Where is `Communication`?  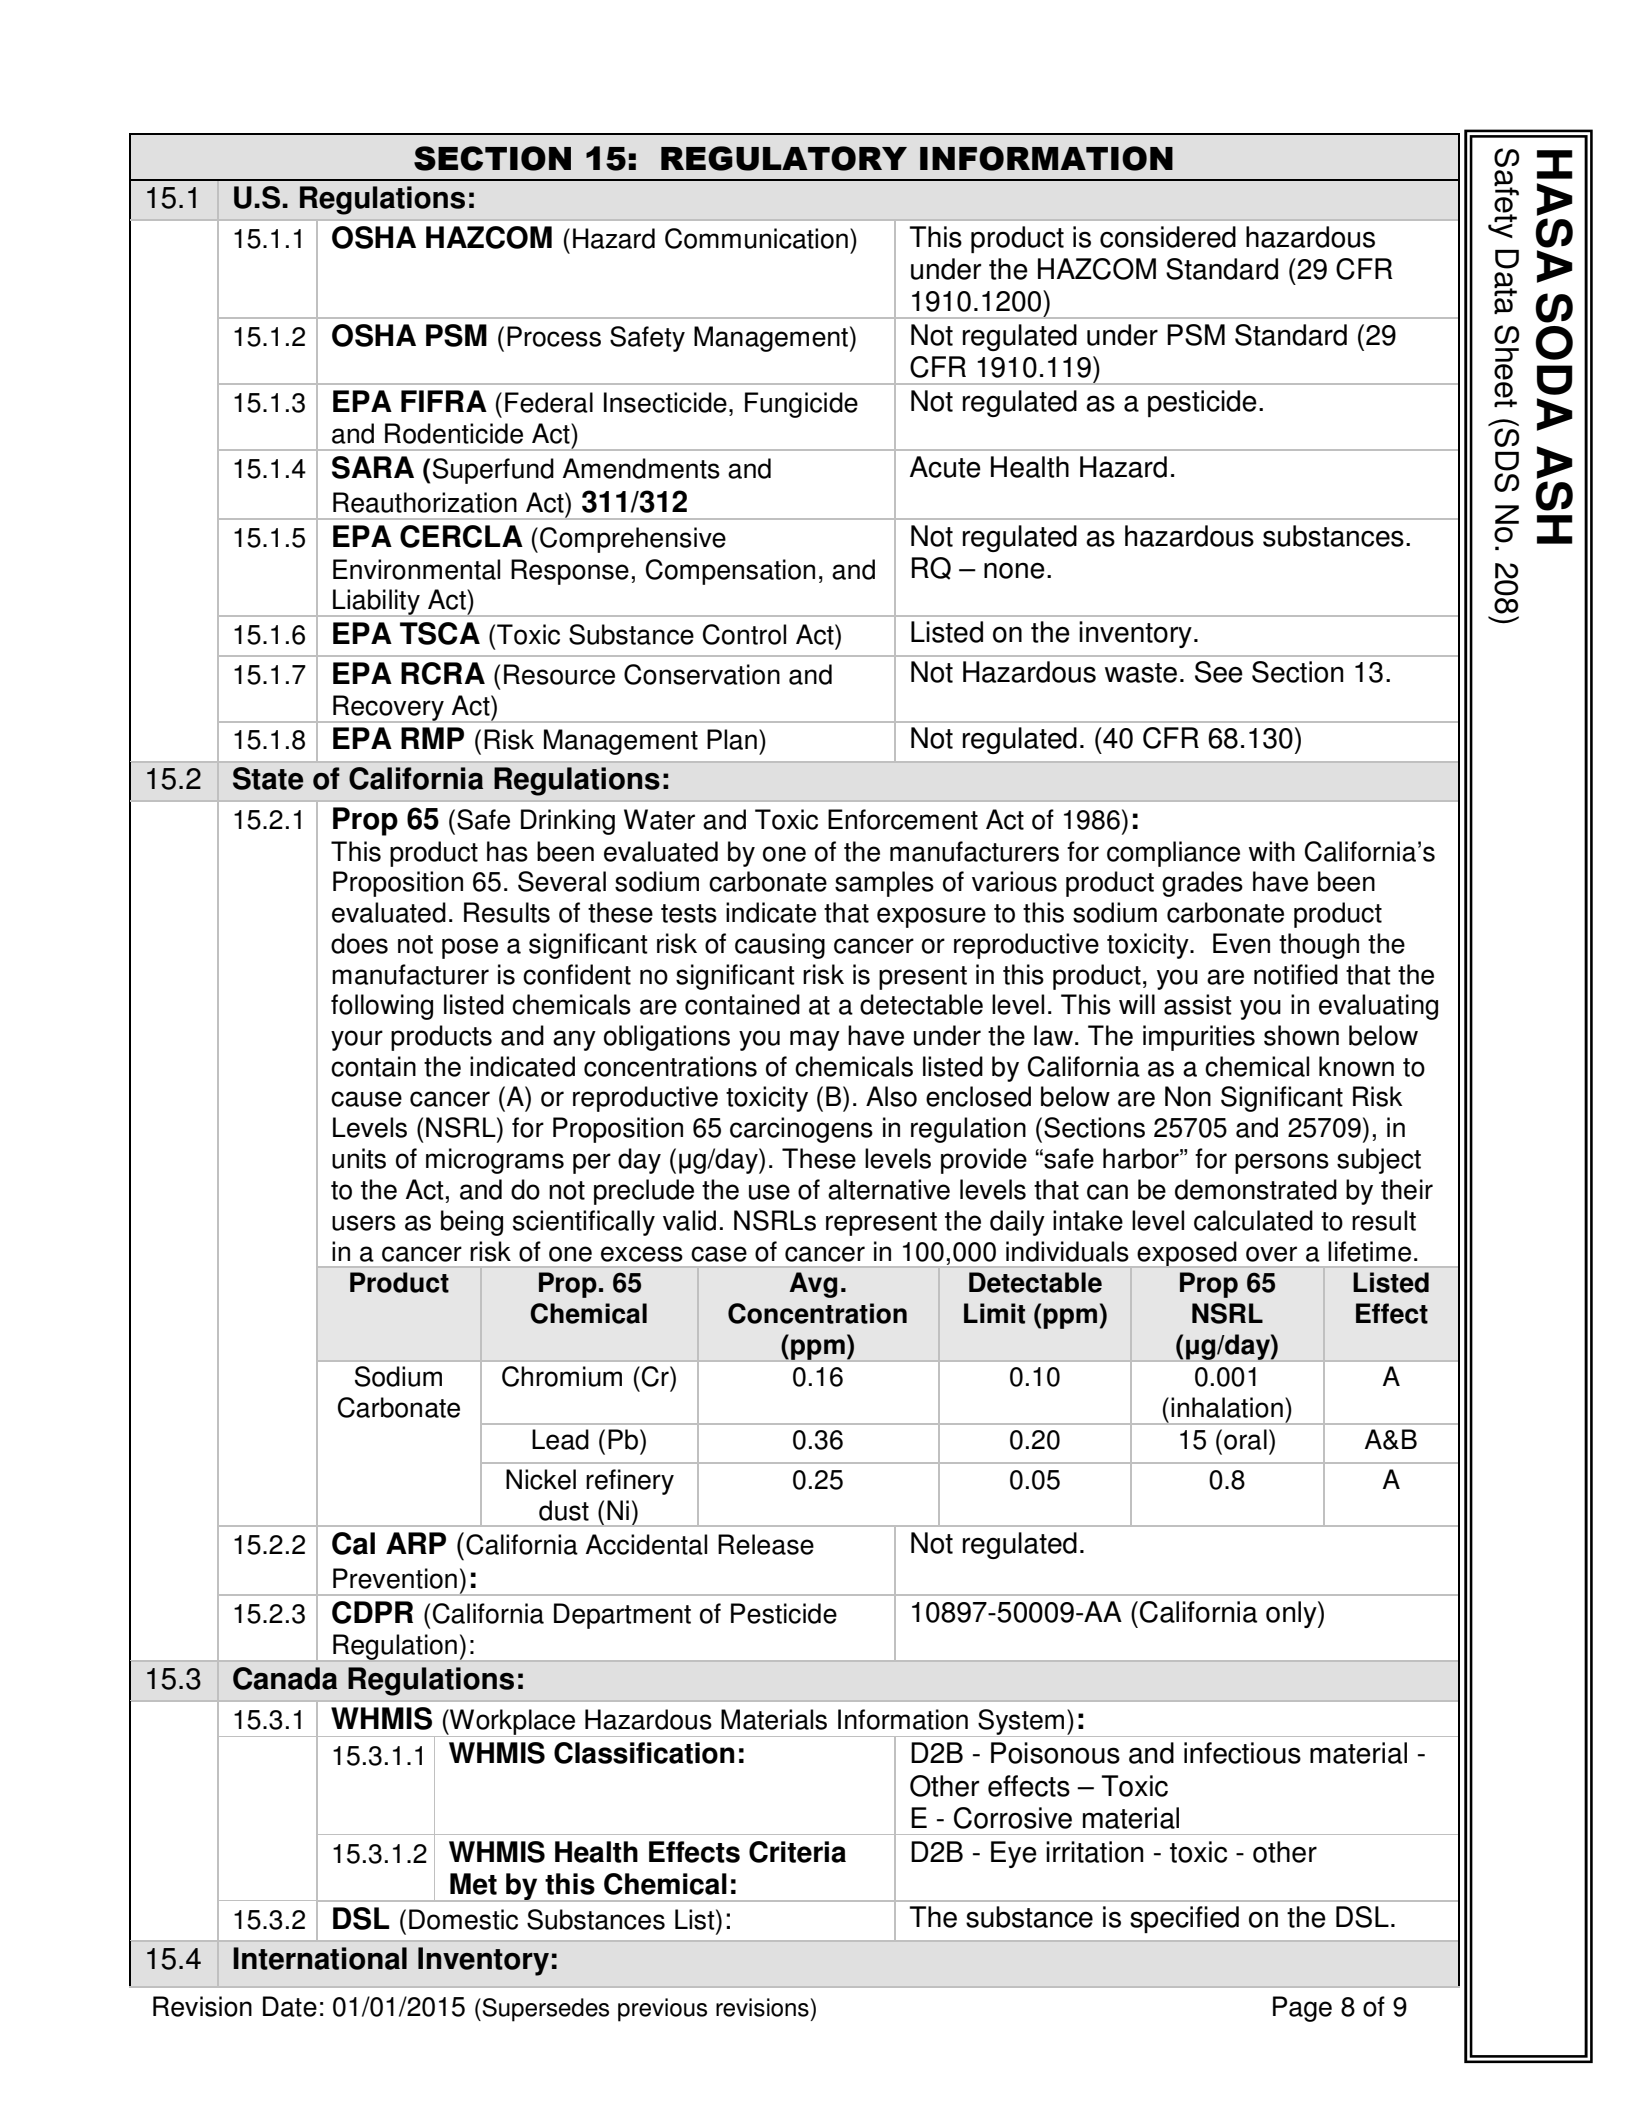 Communication is located at coordinates (756, 238).
